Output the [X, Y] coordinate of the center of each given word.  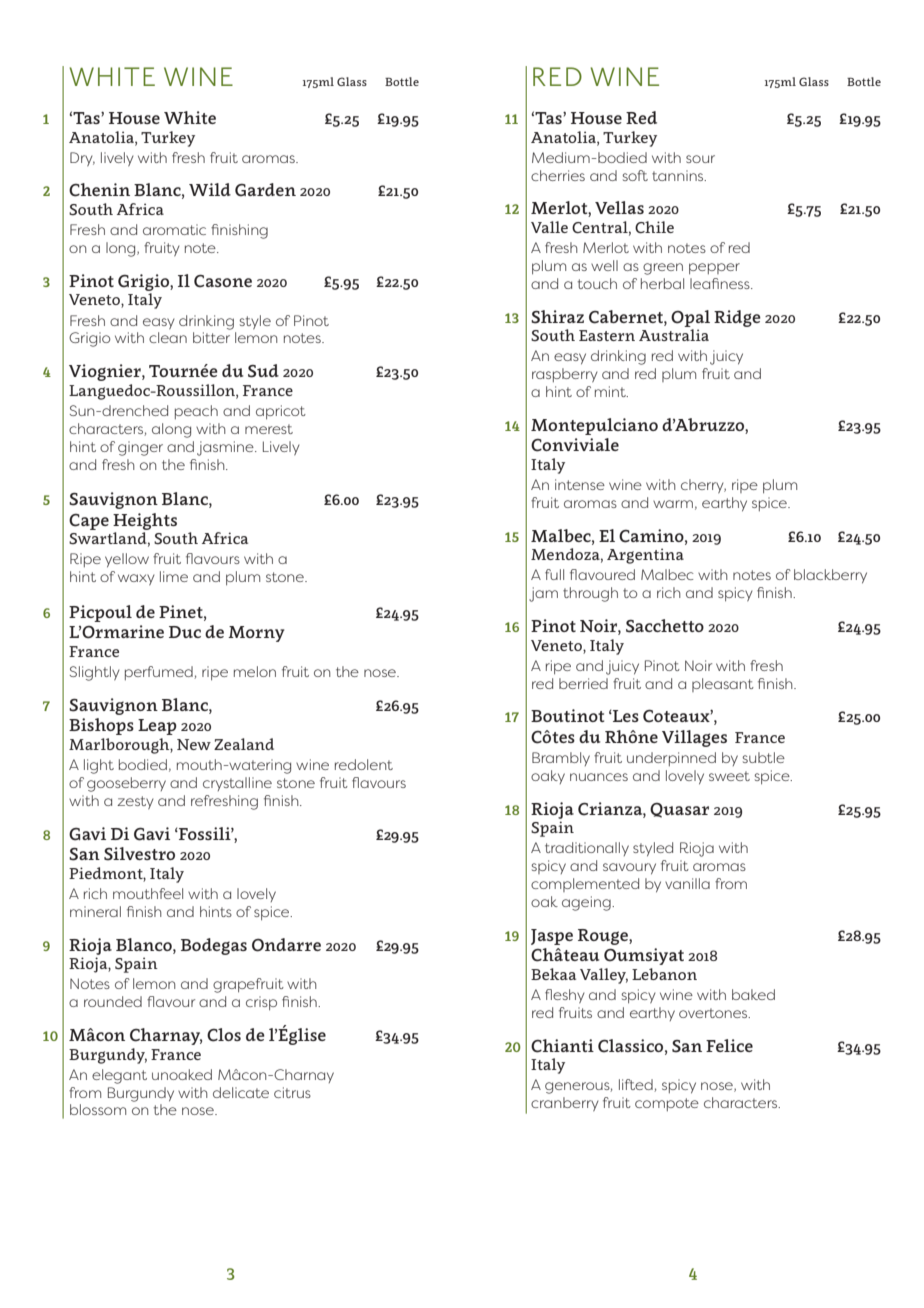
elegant [119, 1076]
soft [635, 175]
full [554, 574]
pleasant [723, 685]
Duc [185, 632]
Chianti [562, 1046]
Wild [210, 189]
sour [700, 159]
